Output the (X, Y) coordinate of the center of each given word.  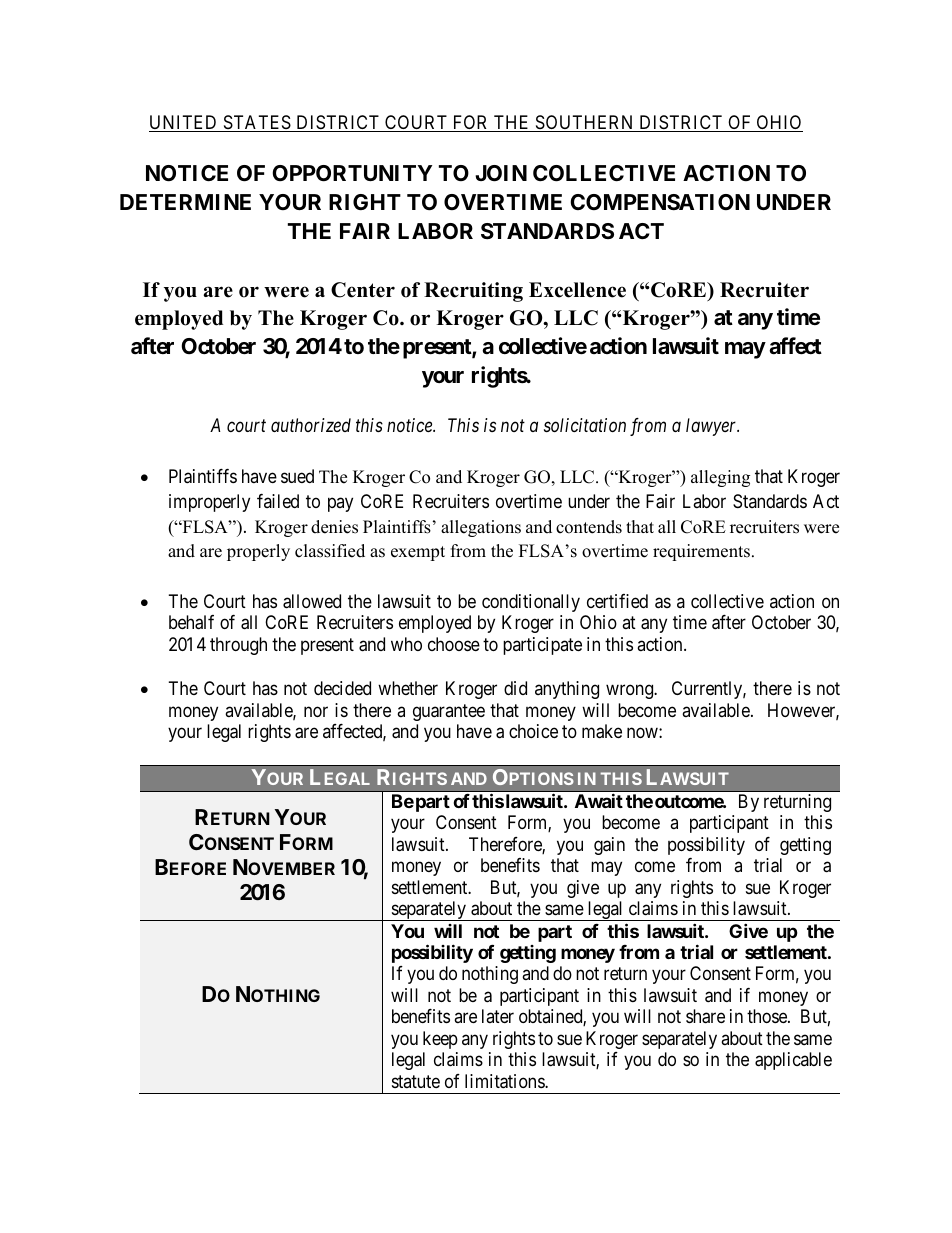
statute (416, 1081)
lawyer (712, 427)
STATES (257, 123)
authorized (311, 425)
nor (316, 711)
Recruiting (473, 292)
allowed (312, 601)
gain (609, 846)
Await (599, 800)
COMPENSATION (660, 202)
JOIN (501, 173)
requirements (701, 552)
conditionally (531, 603)
